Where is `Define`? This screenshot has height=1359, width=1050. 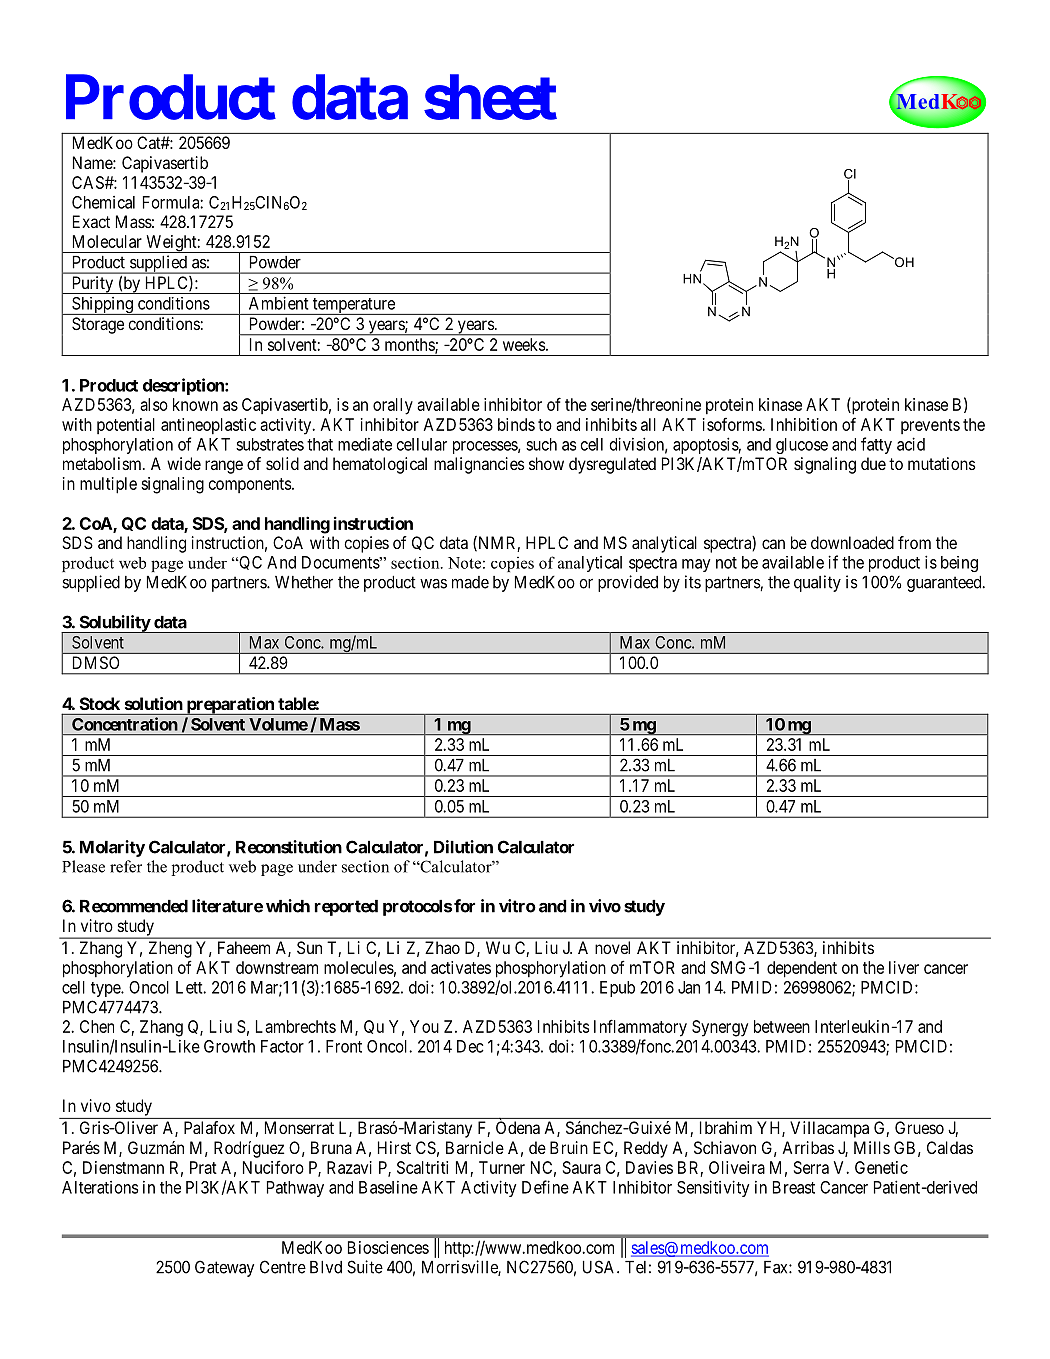
Define is located at coordinates (545, 1187).
